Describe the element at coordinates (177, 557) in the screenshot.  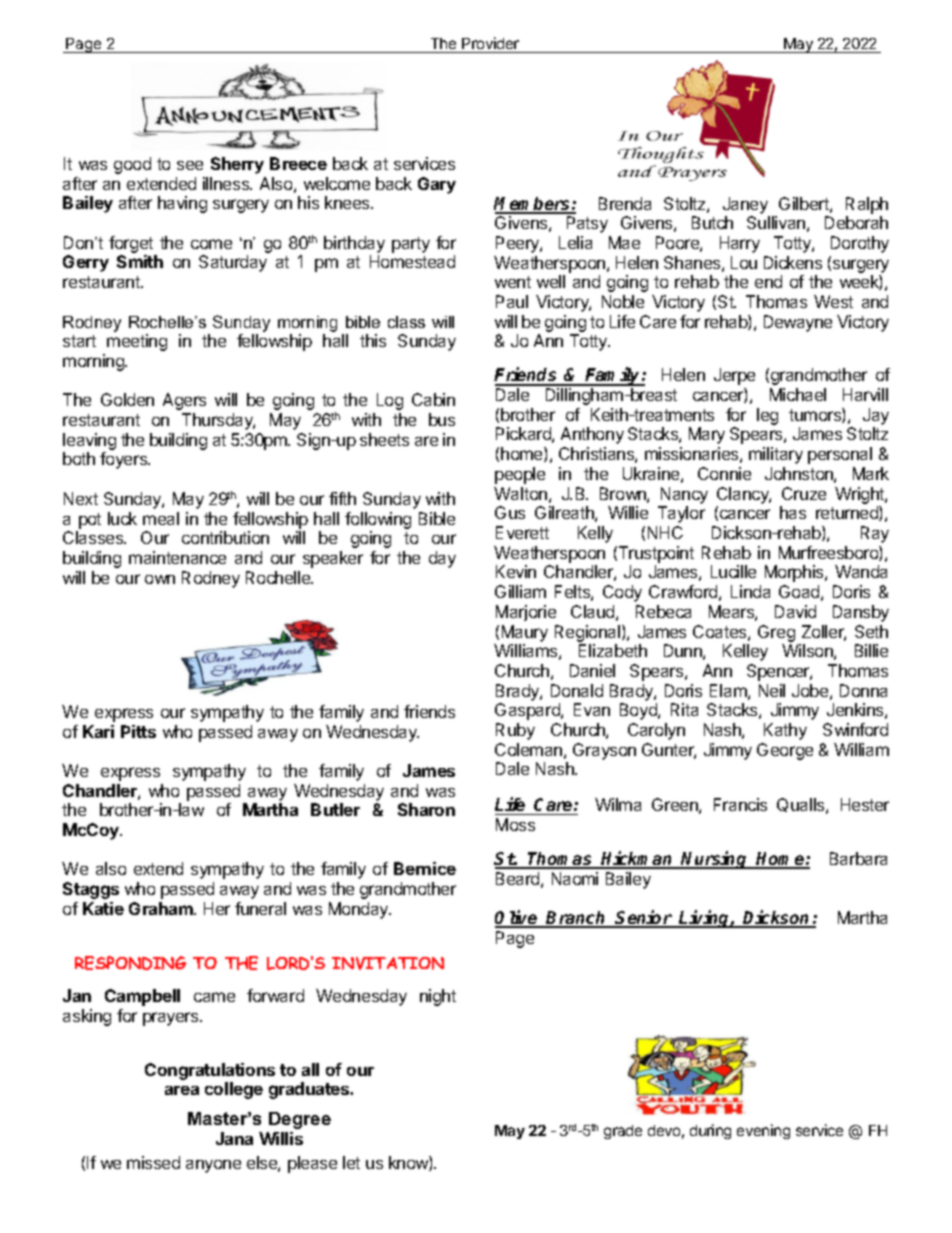
I see `maintenance` at that location.
